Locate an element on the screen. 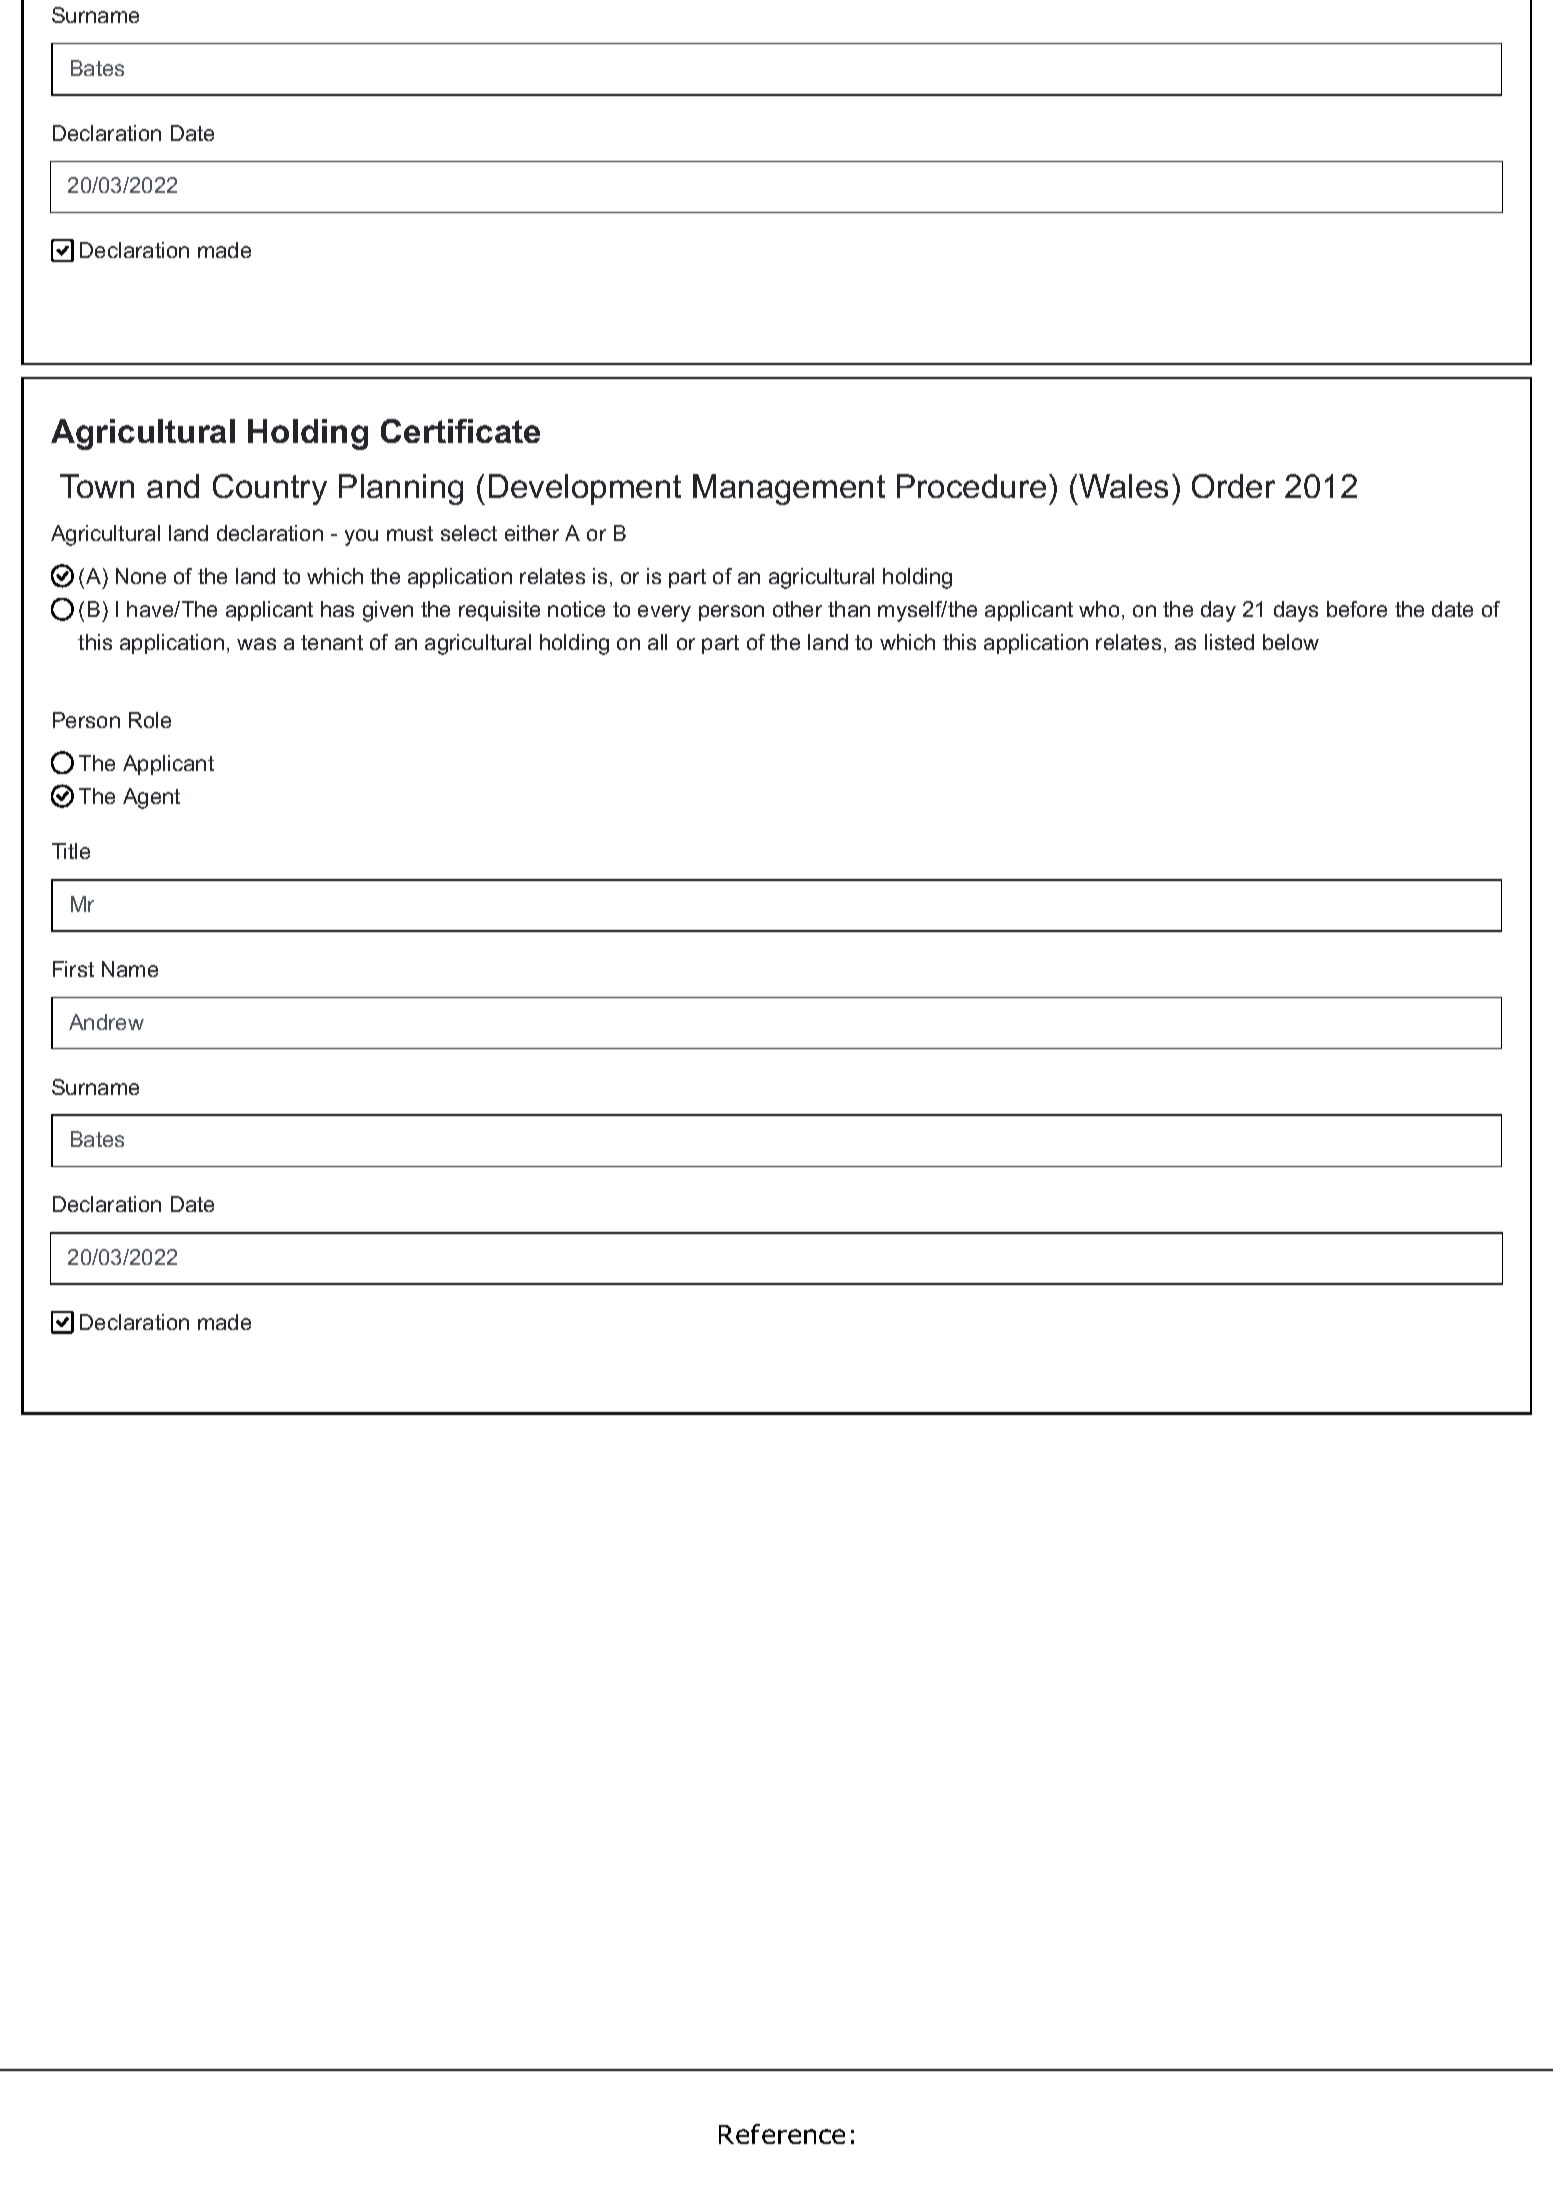 The width and height of the screenshot is (1553, 2198). all is located at coordinates (657, 642).
